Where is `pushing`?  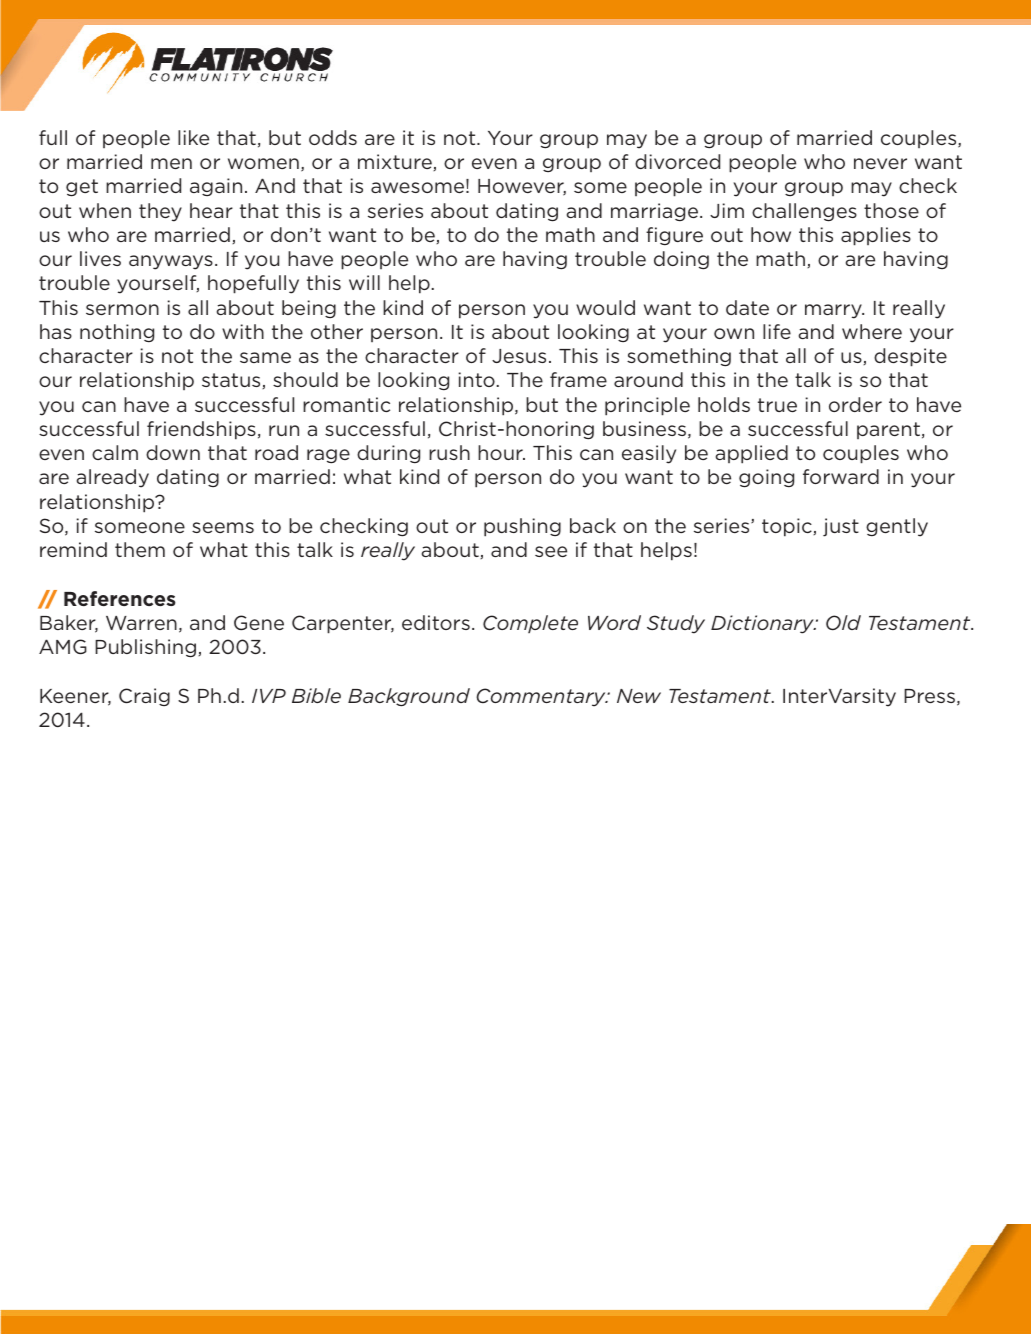
pushing is located at coordinates (522, 527).
